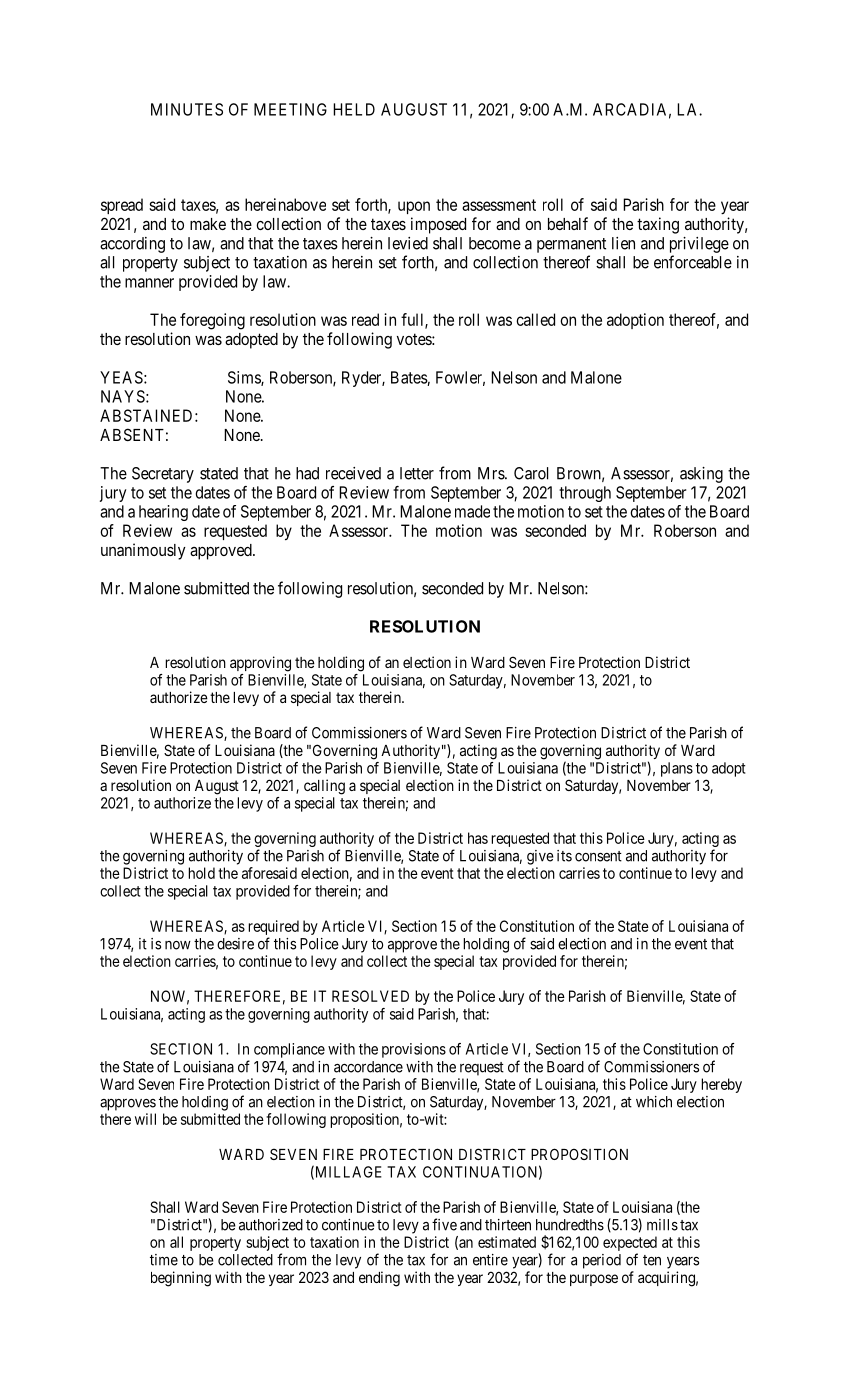 This screenshot has width=849, height=1400. I want to click on taxing, so click(658, 225).
